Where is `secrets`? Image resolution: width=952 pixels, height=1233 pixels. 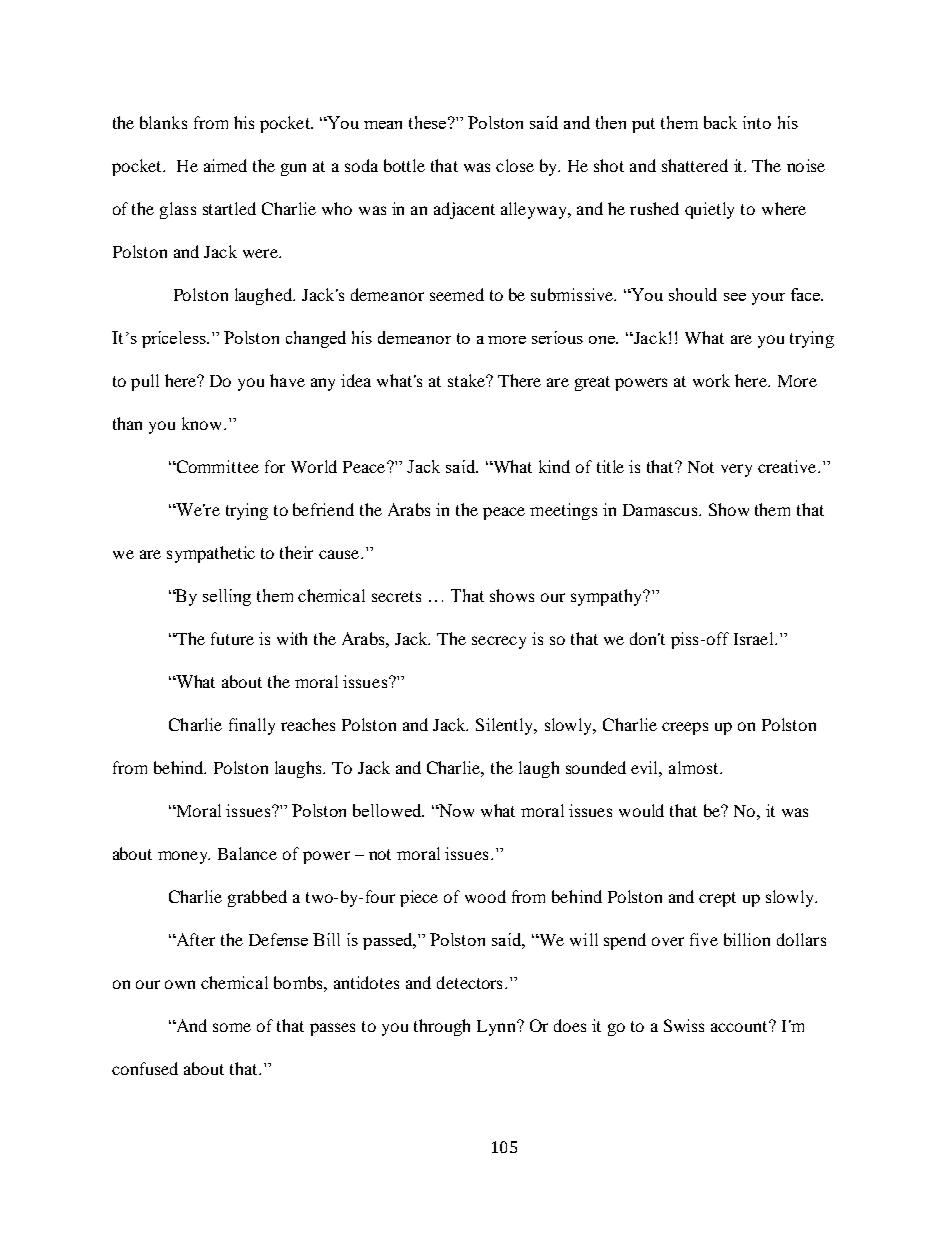
secrets is located at coordinates (396, 596).
